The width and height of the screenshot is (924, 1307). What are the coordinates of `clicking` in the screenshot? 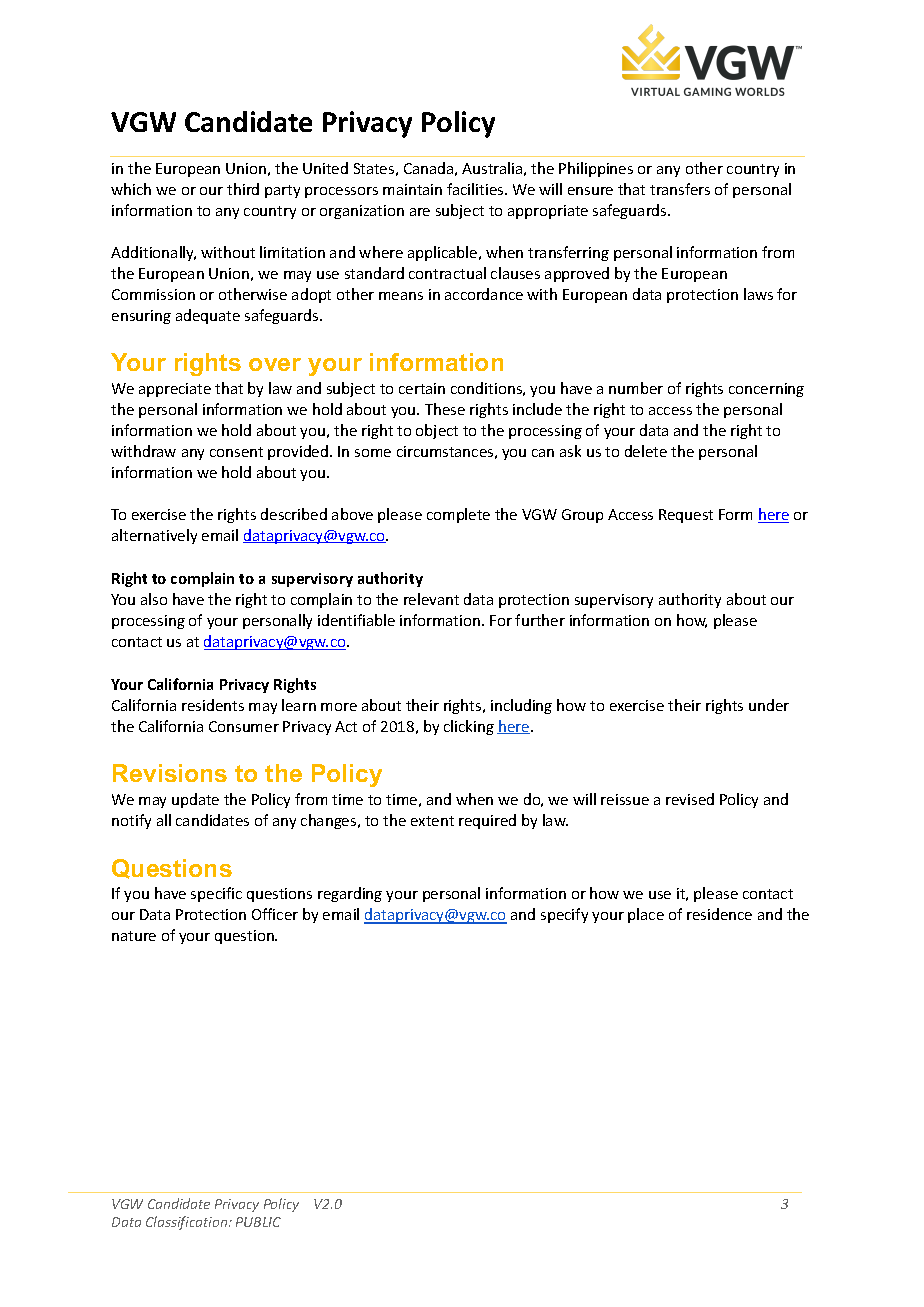 It's located at (469, 727).
